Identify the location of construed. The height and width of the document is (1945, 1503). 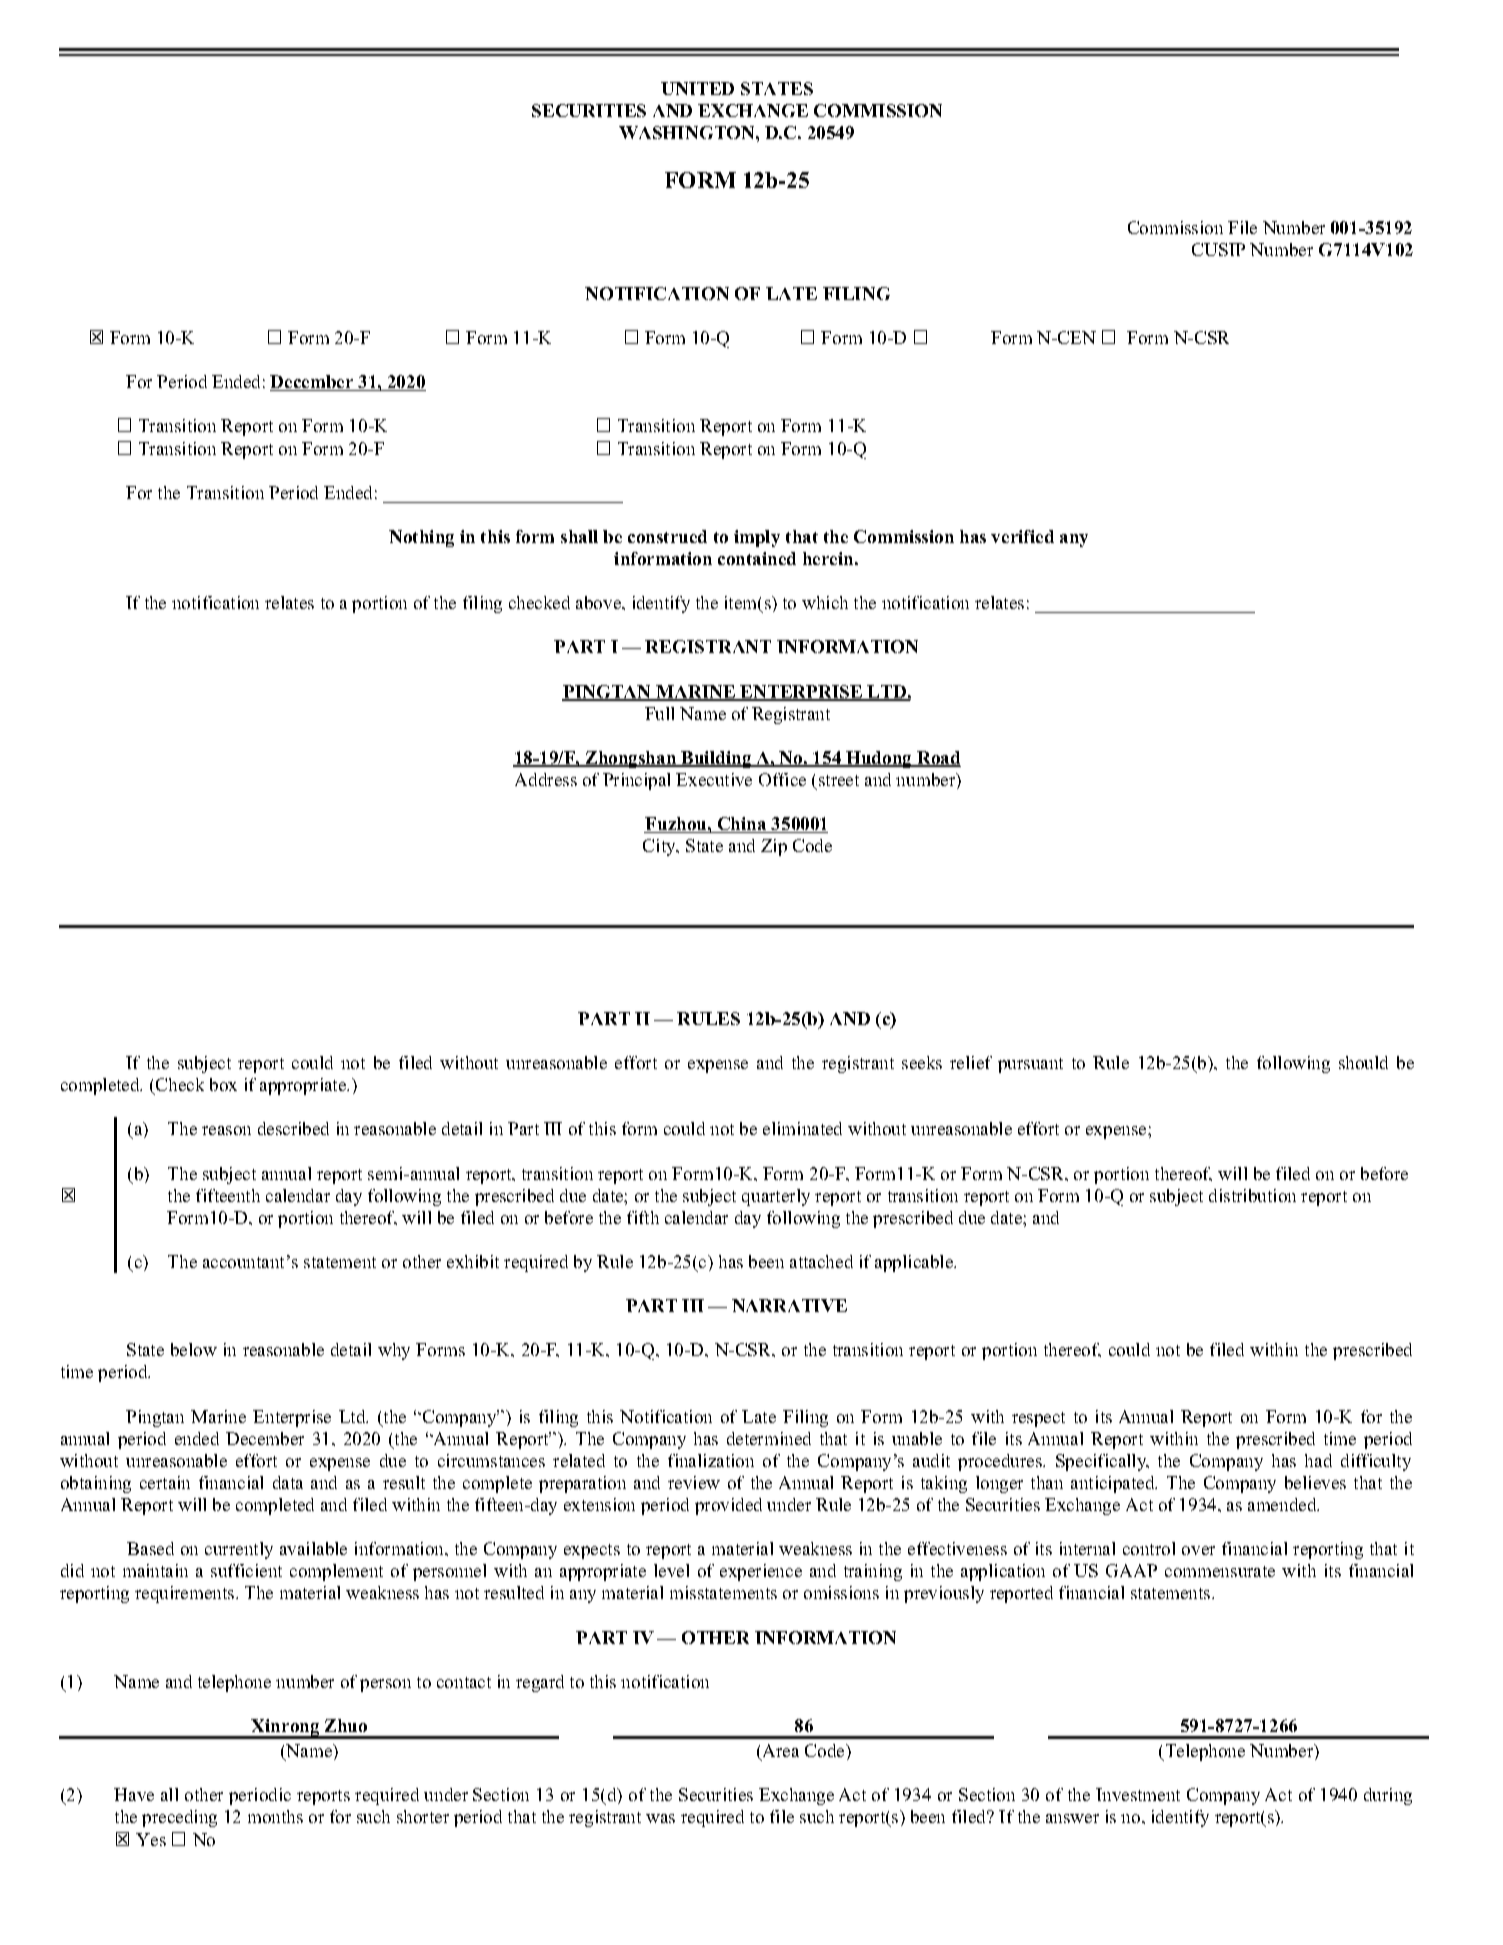
(667, 536).
